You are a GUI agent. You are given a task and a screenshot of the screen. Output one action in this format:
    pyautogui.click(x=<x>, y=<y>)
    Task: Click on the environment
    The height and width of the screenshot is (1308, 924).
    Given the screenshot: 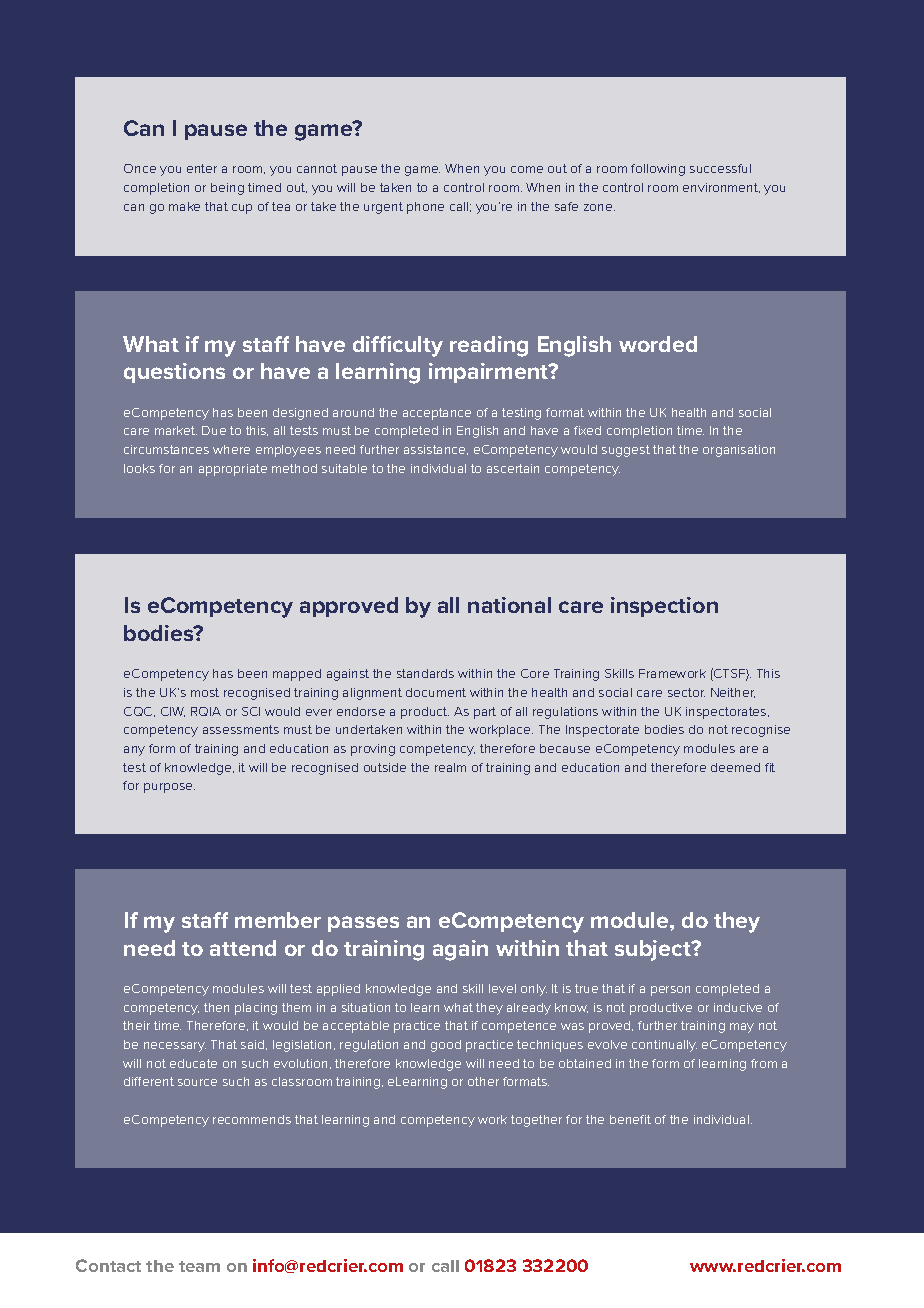 What is the action you would take?
    pyautogui.click(x=721, y=188)
